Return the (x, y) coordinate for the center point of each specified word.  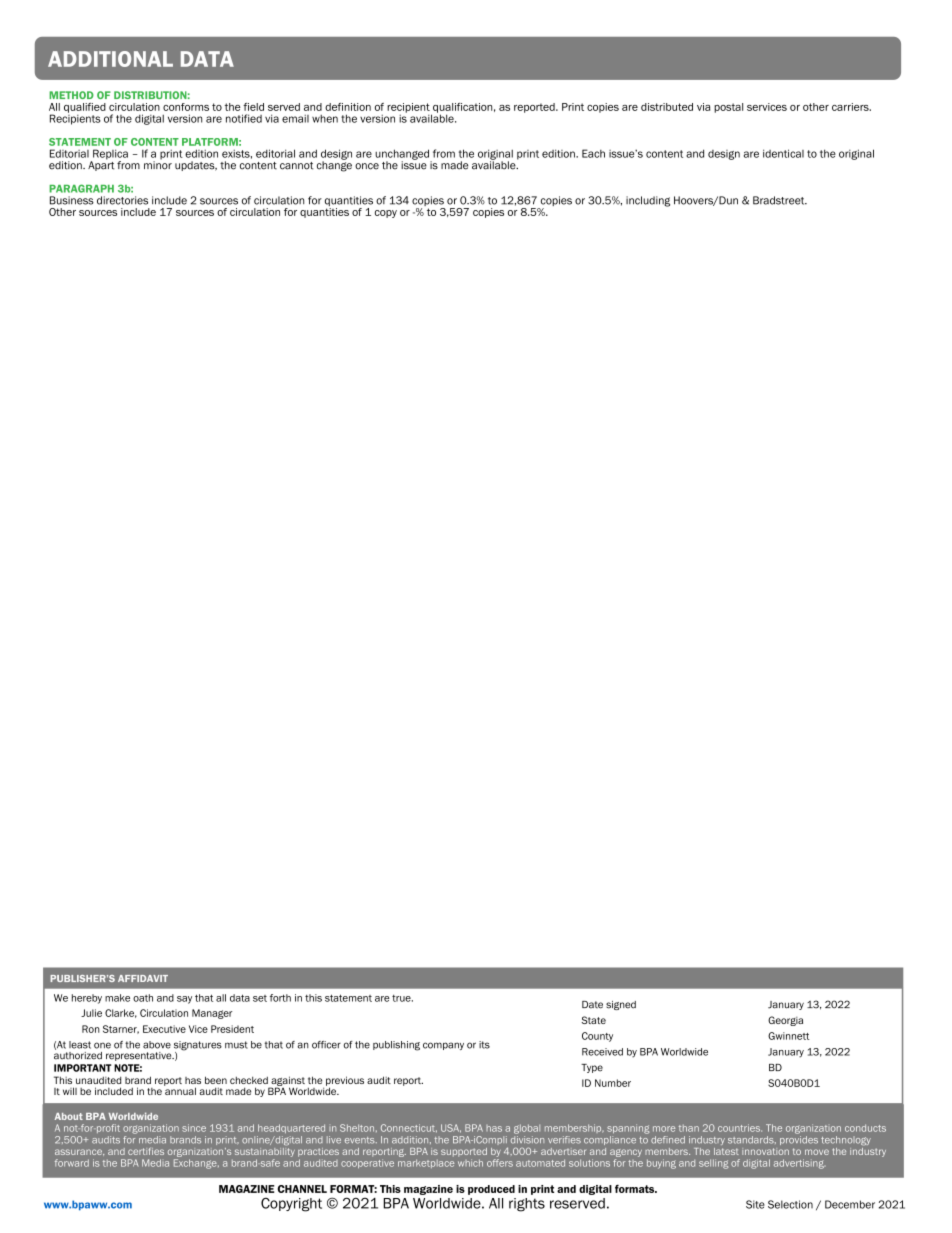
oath (143, 998)
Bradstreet (780, 200)
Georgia (785, 1021)
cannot (296, 166)
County (597, 1037)
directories (122, 200)
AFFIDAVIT (143, 978)
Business (72, 200)
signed (621, 1005)
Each (593, 153)
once (367, 166)
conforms (186, 107)
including (648, 201)
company (443, 1046)
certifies (146, 1151)
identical (783, 153)
